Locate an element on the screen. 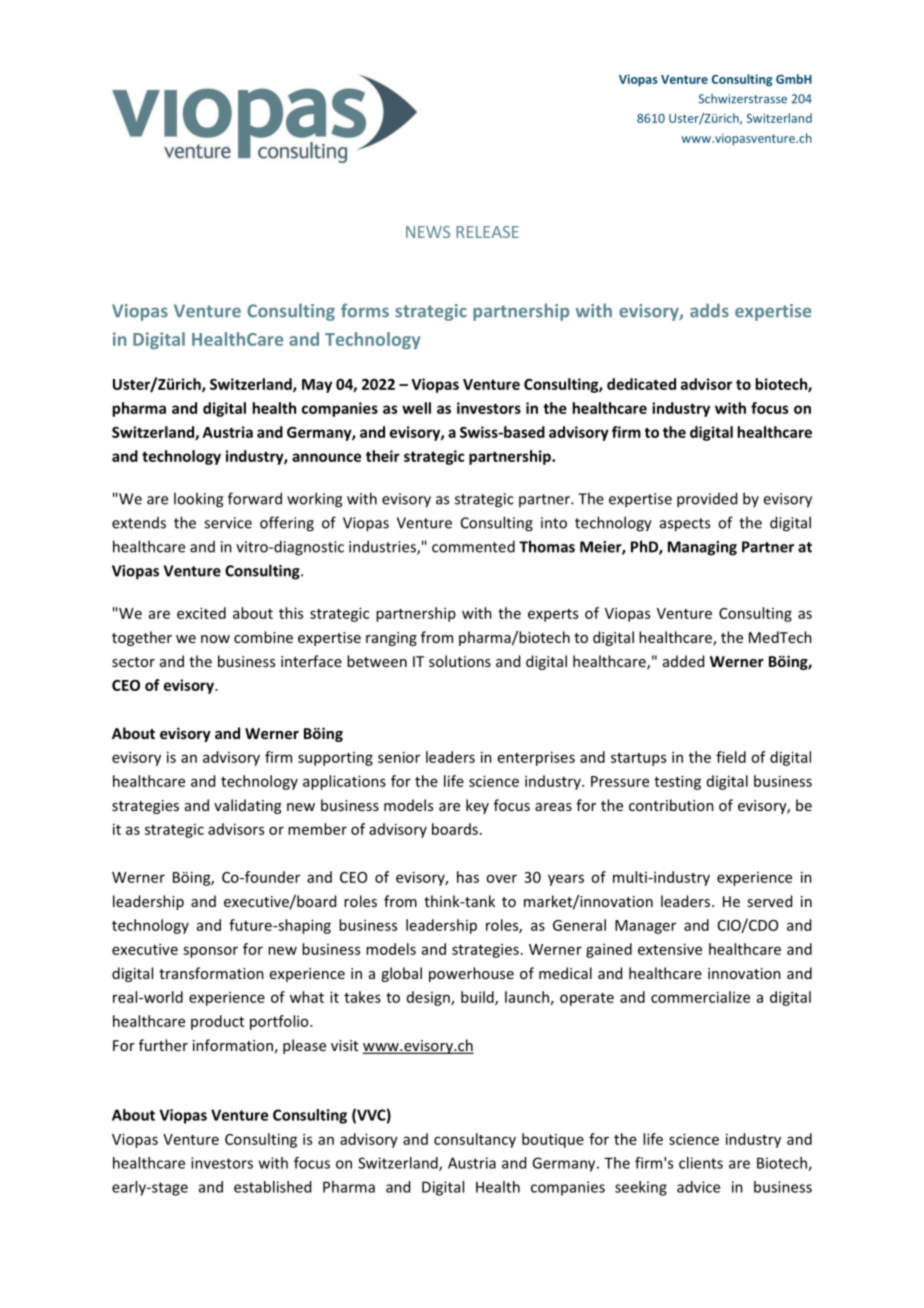 This screenshot has width=924, height=1308. added is located at coordinates (683, 661).
